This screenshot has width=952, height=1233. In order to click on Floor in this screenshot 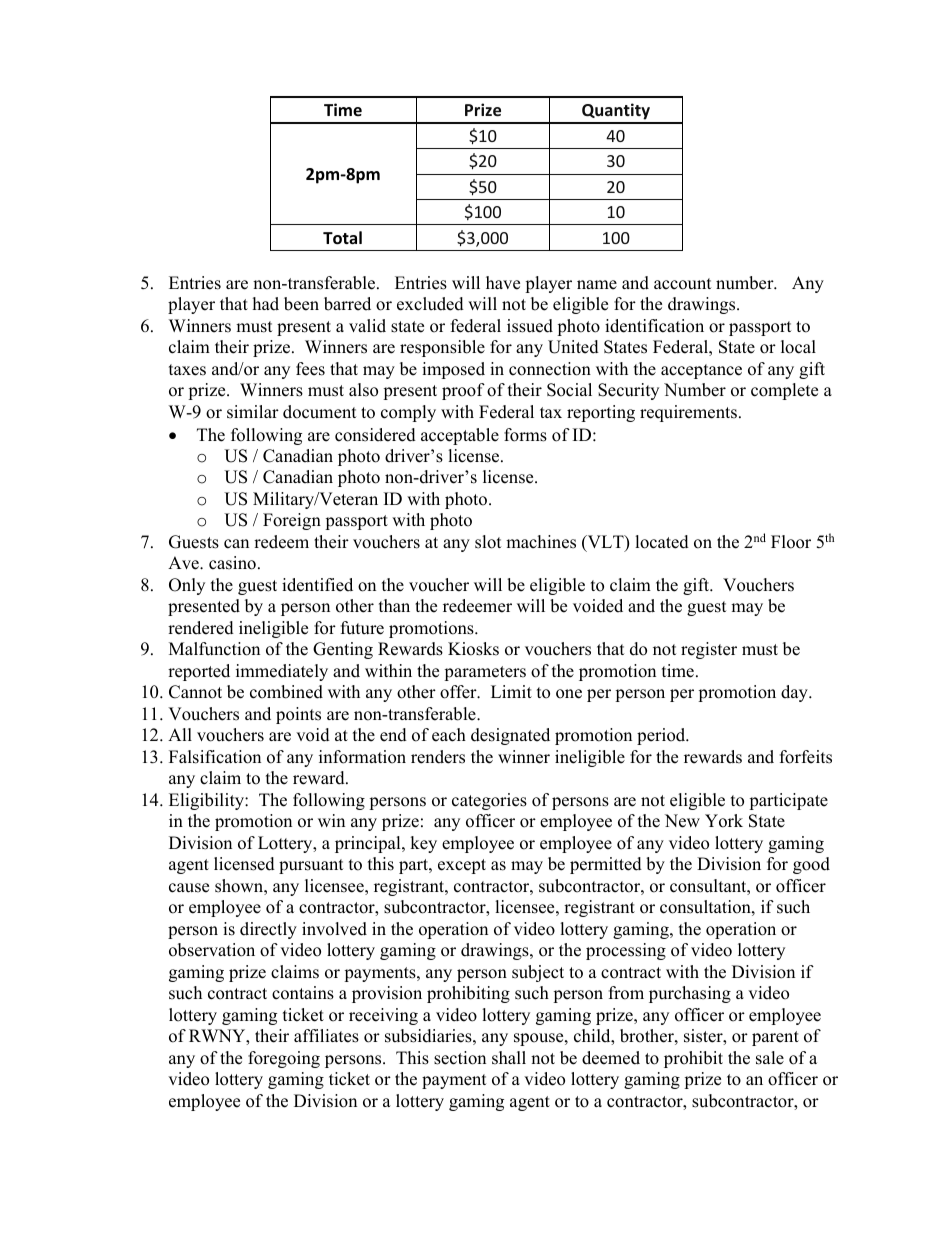, I will do `click(791, 542)`.
